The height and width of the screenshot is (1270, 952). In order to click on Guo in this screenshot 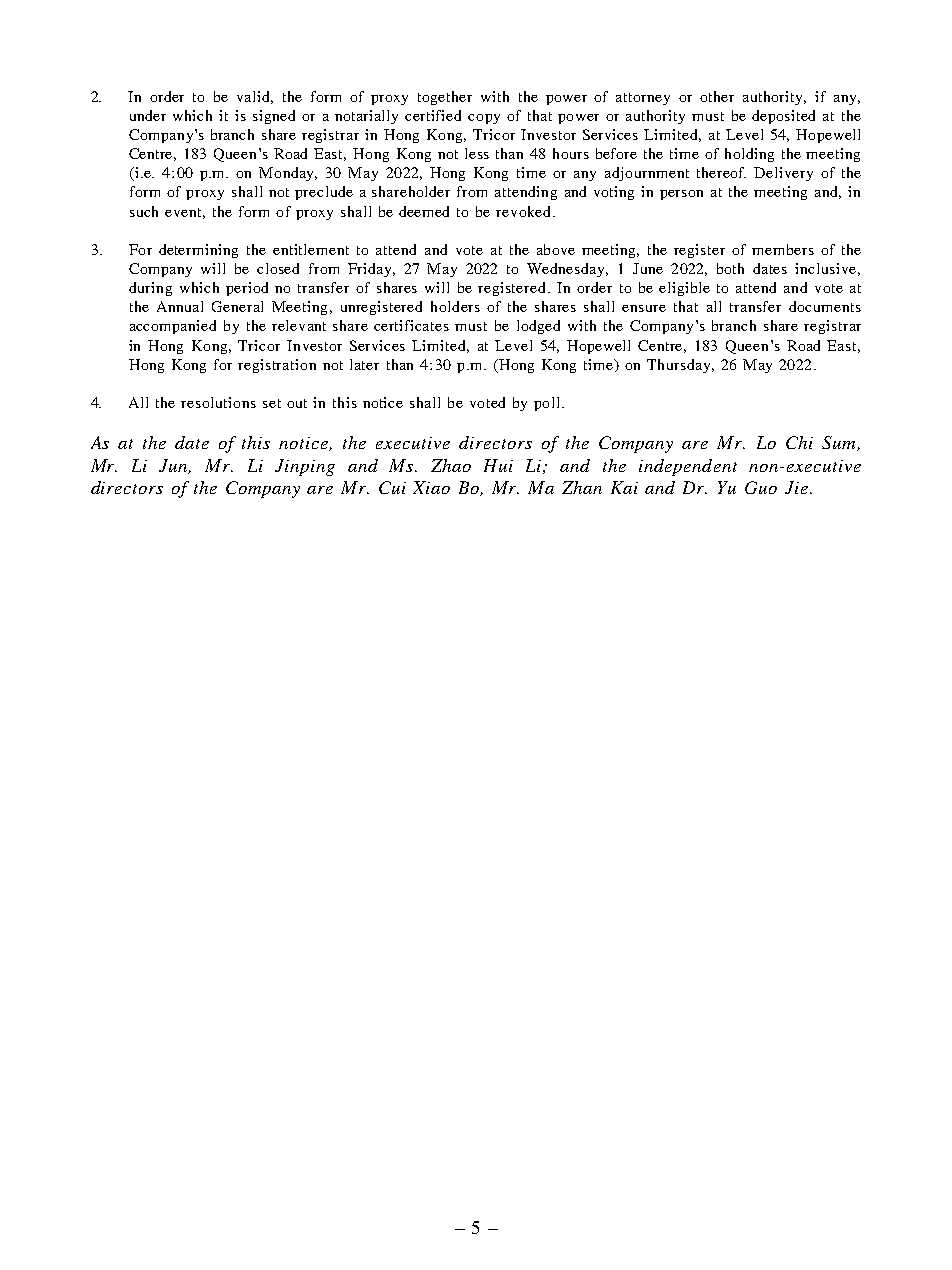, I will do `click(761, 487)`.
